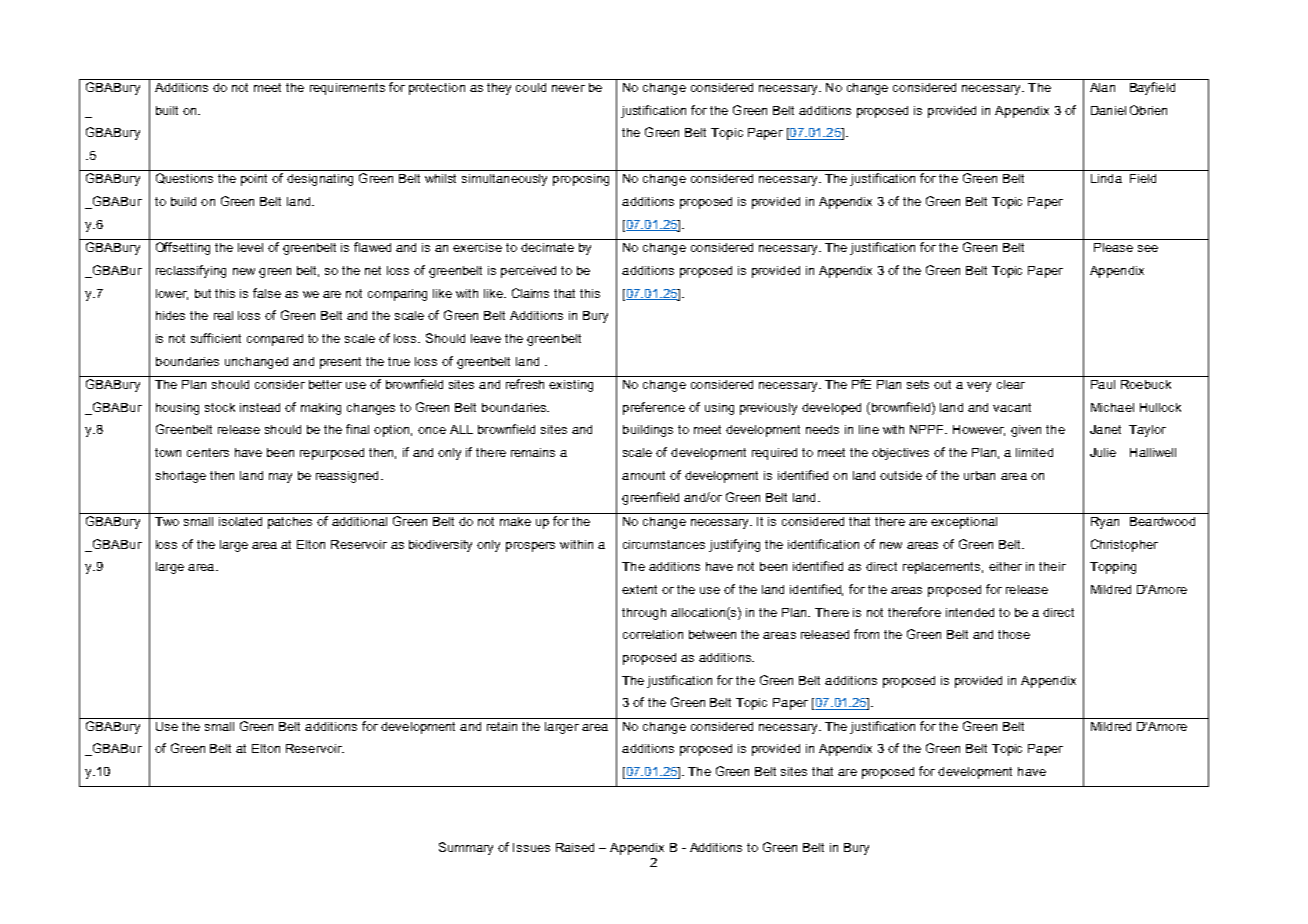 Image resolution: width=1308 pixels, height=924 pixels. Describe the element at coordinates (275, 340) in the screenshot. I see `compared` at that location.
